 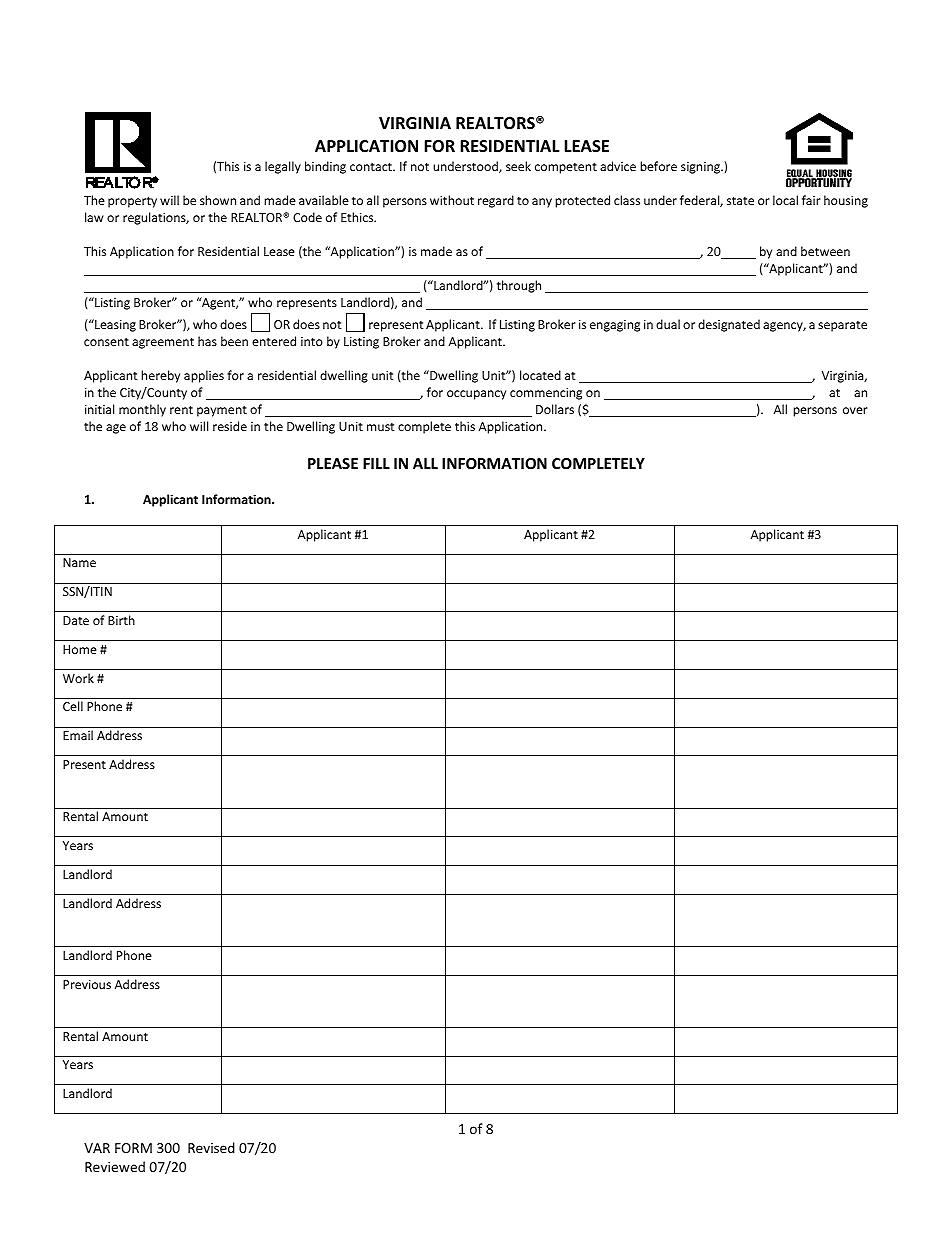 I want to click on FILL, so click(x=376, y=463).
